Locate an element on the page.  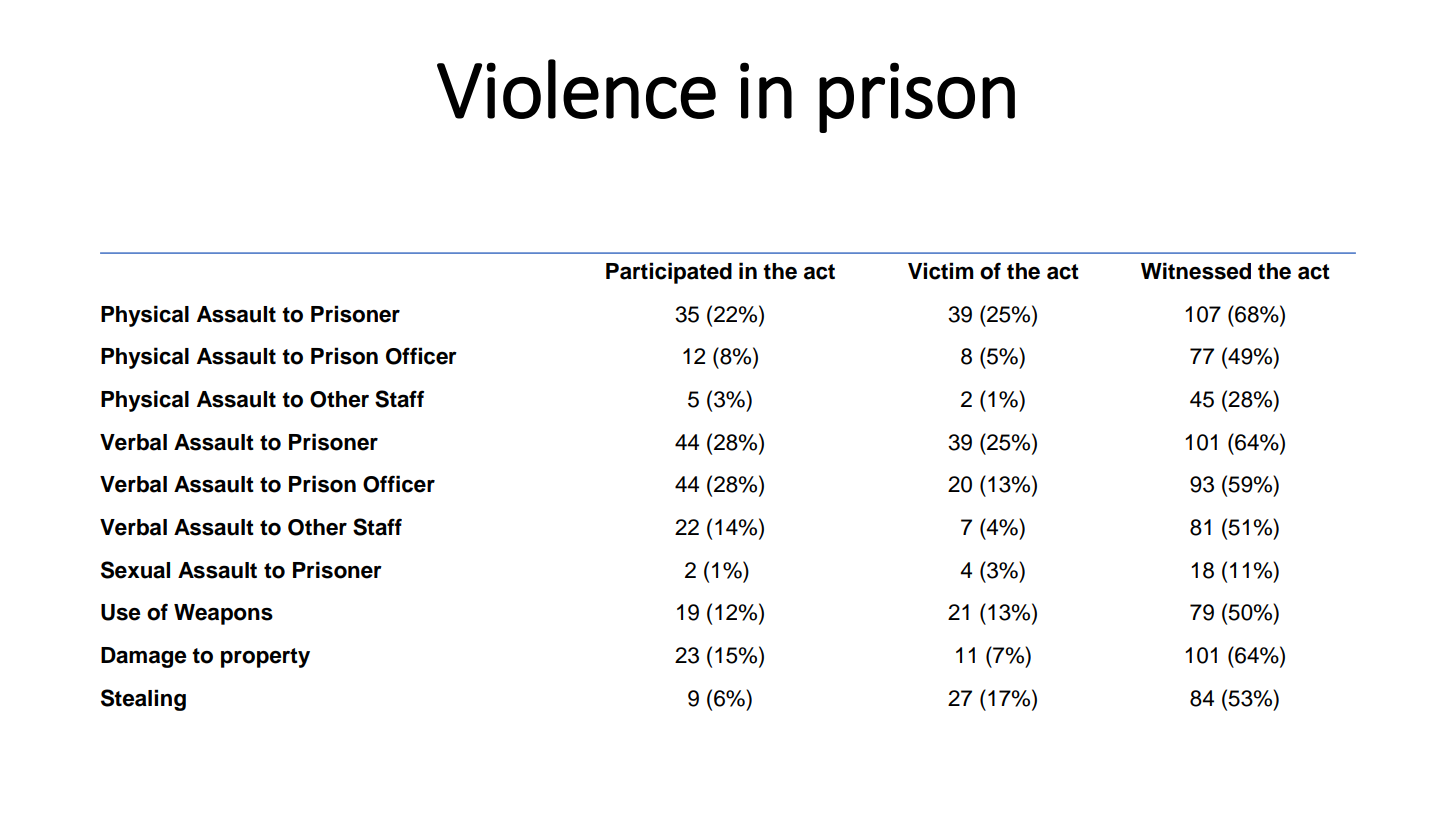
Stealing is located at coordinates (143, 700).
